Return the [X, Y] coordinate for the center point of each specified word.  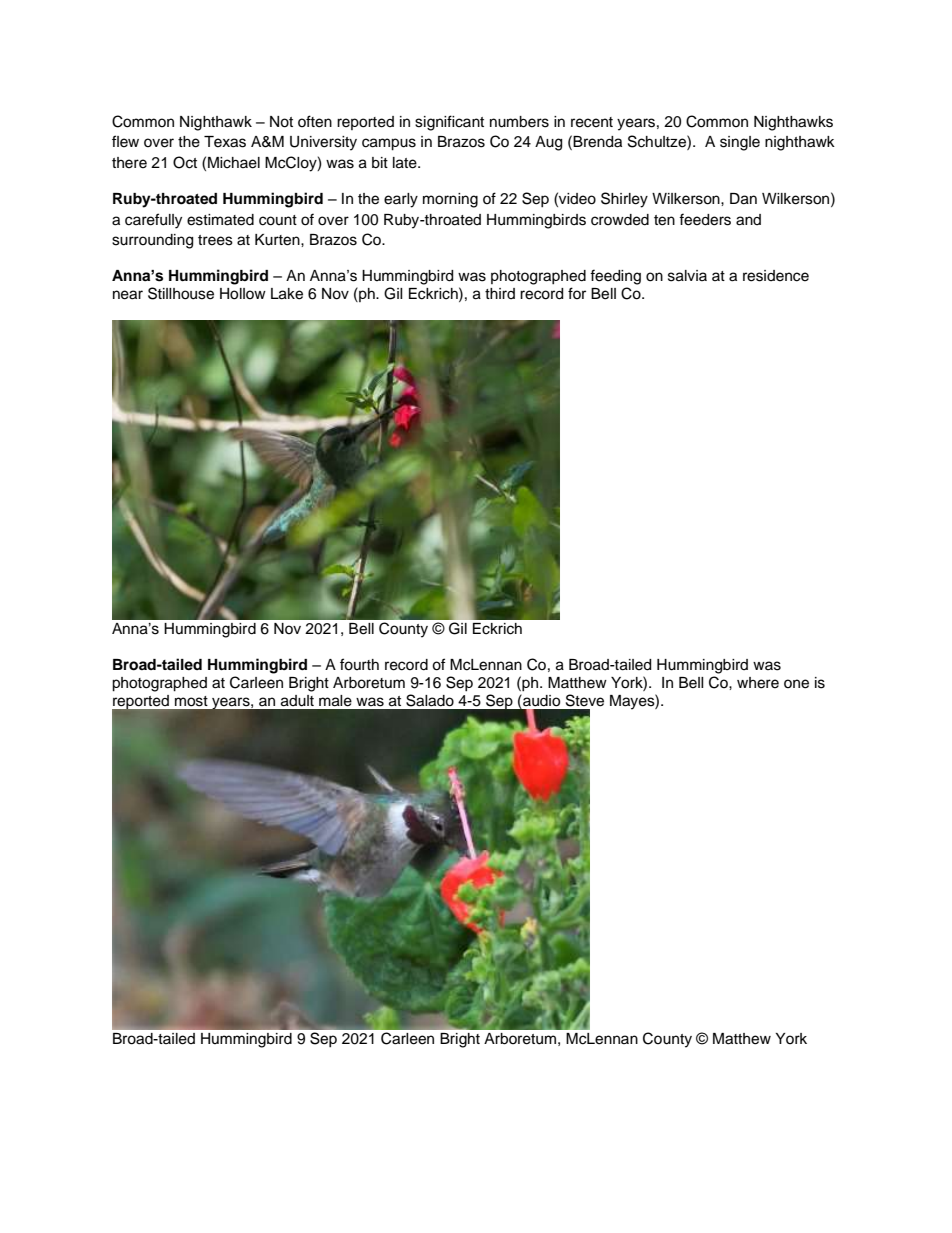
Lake [287, 294]
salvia [687, 276]
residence [776, 276]
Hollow [243, 294]
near [128, 295]
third [500, 293]
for [577, 293]
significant [449, 123]
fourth [359, 664]
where [758, 683]
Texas [225, 142]
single [740, 143]
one [796, 684]
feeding [615, 277]
